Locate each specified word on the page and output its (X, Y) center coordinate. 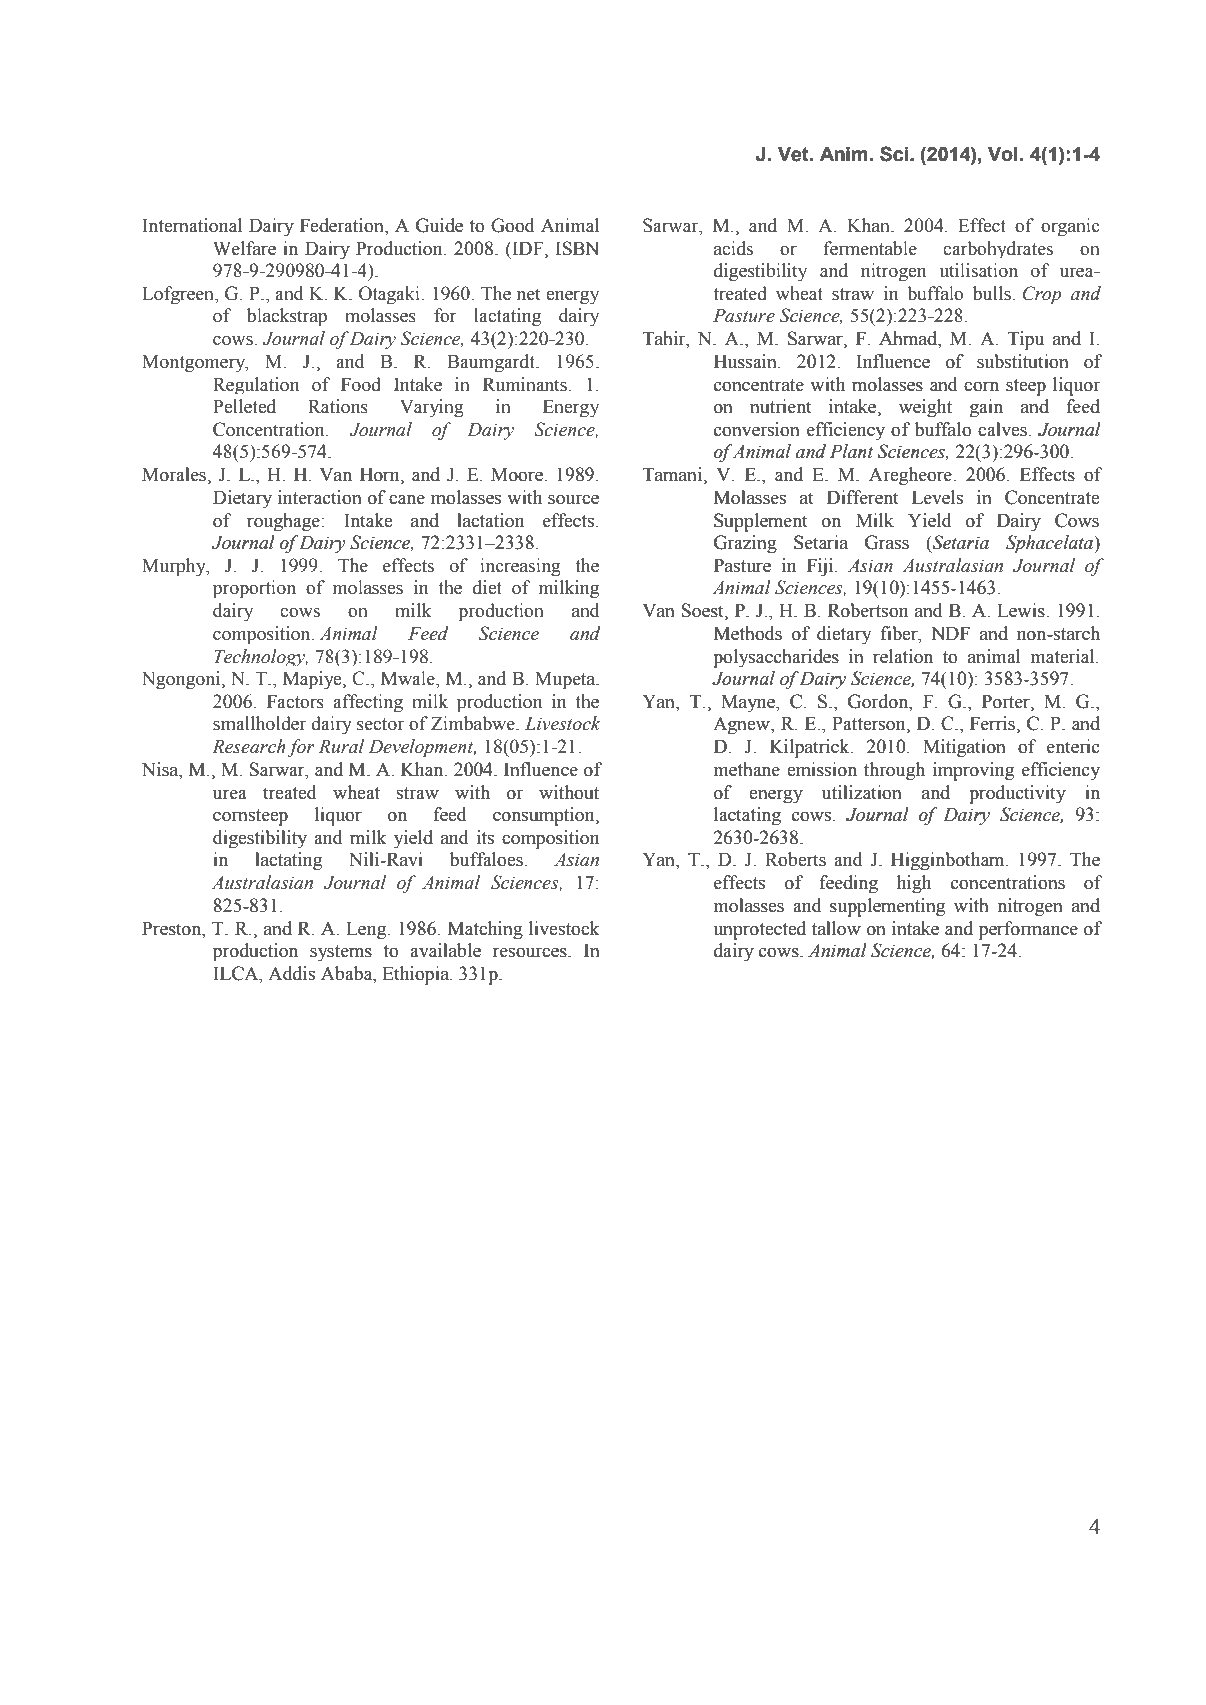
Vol (1003, 154)
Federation (343, 226)
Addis (291, 973)
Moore (518, 474)
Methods (748, 633)
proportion (254, 589)
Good (513, 225)
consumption (545, 816)
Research (248, 746)
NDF (951, 633)
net (528, 294)
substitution (1023, 361)
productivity (1017, 794)
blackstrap (287, 317)
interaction (320, 497)
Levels (937, 497)
